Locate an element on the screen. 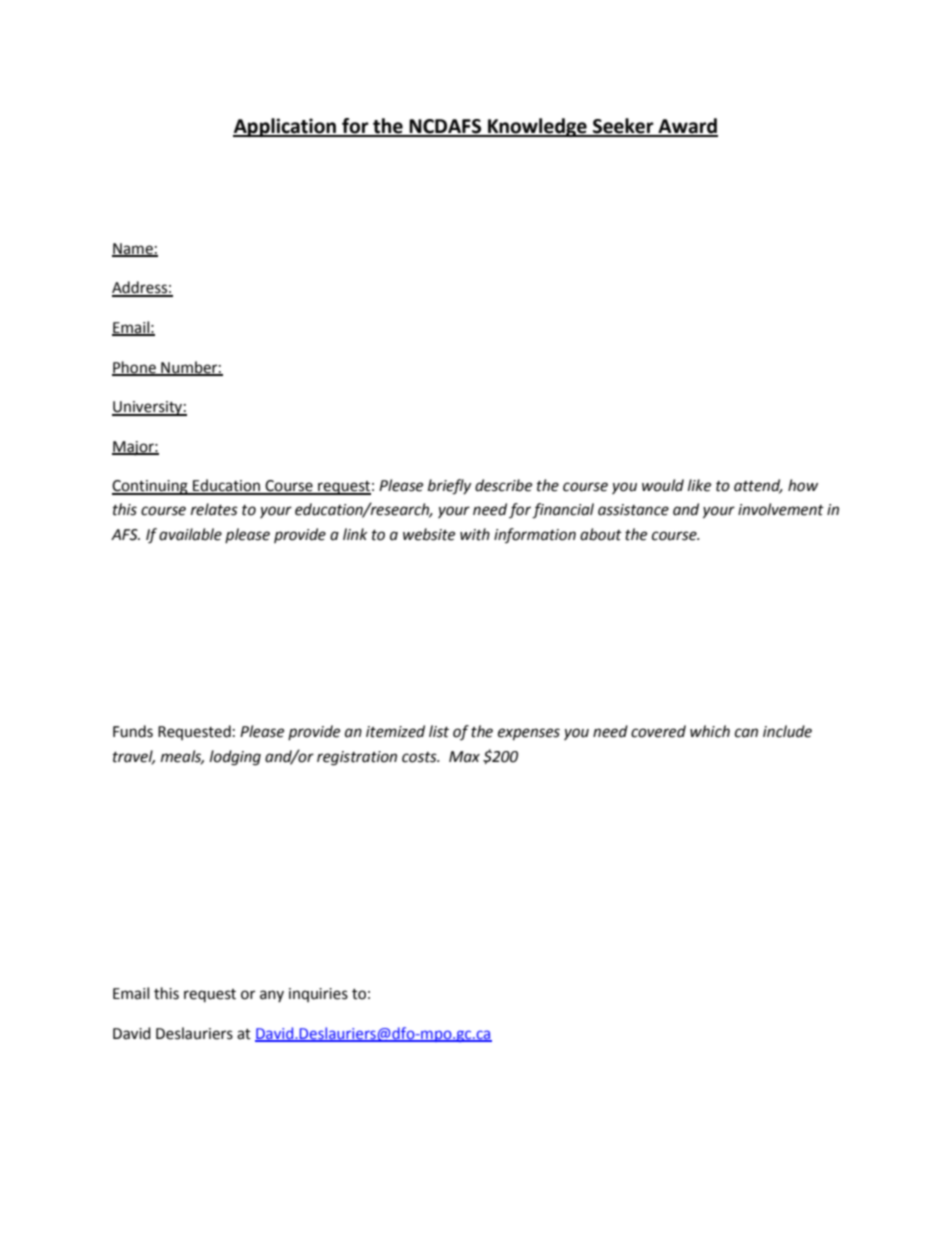  attend is located at coordinates (758, 486).
